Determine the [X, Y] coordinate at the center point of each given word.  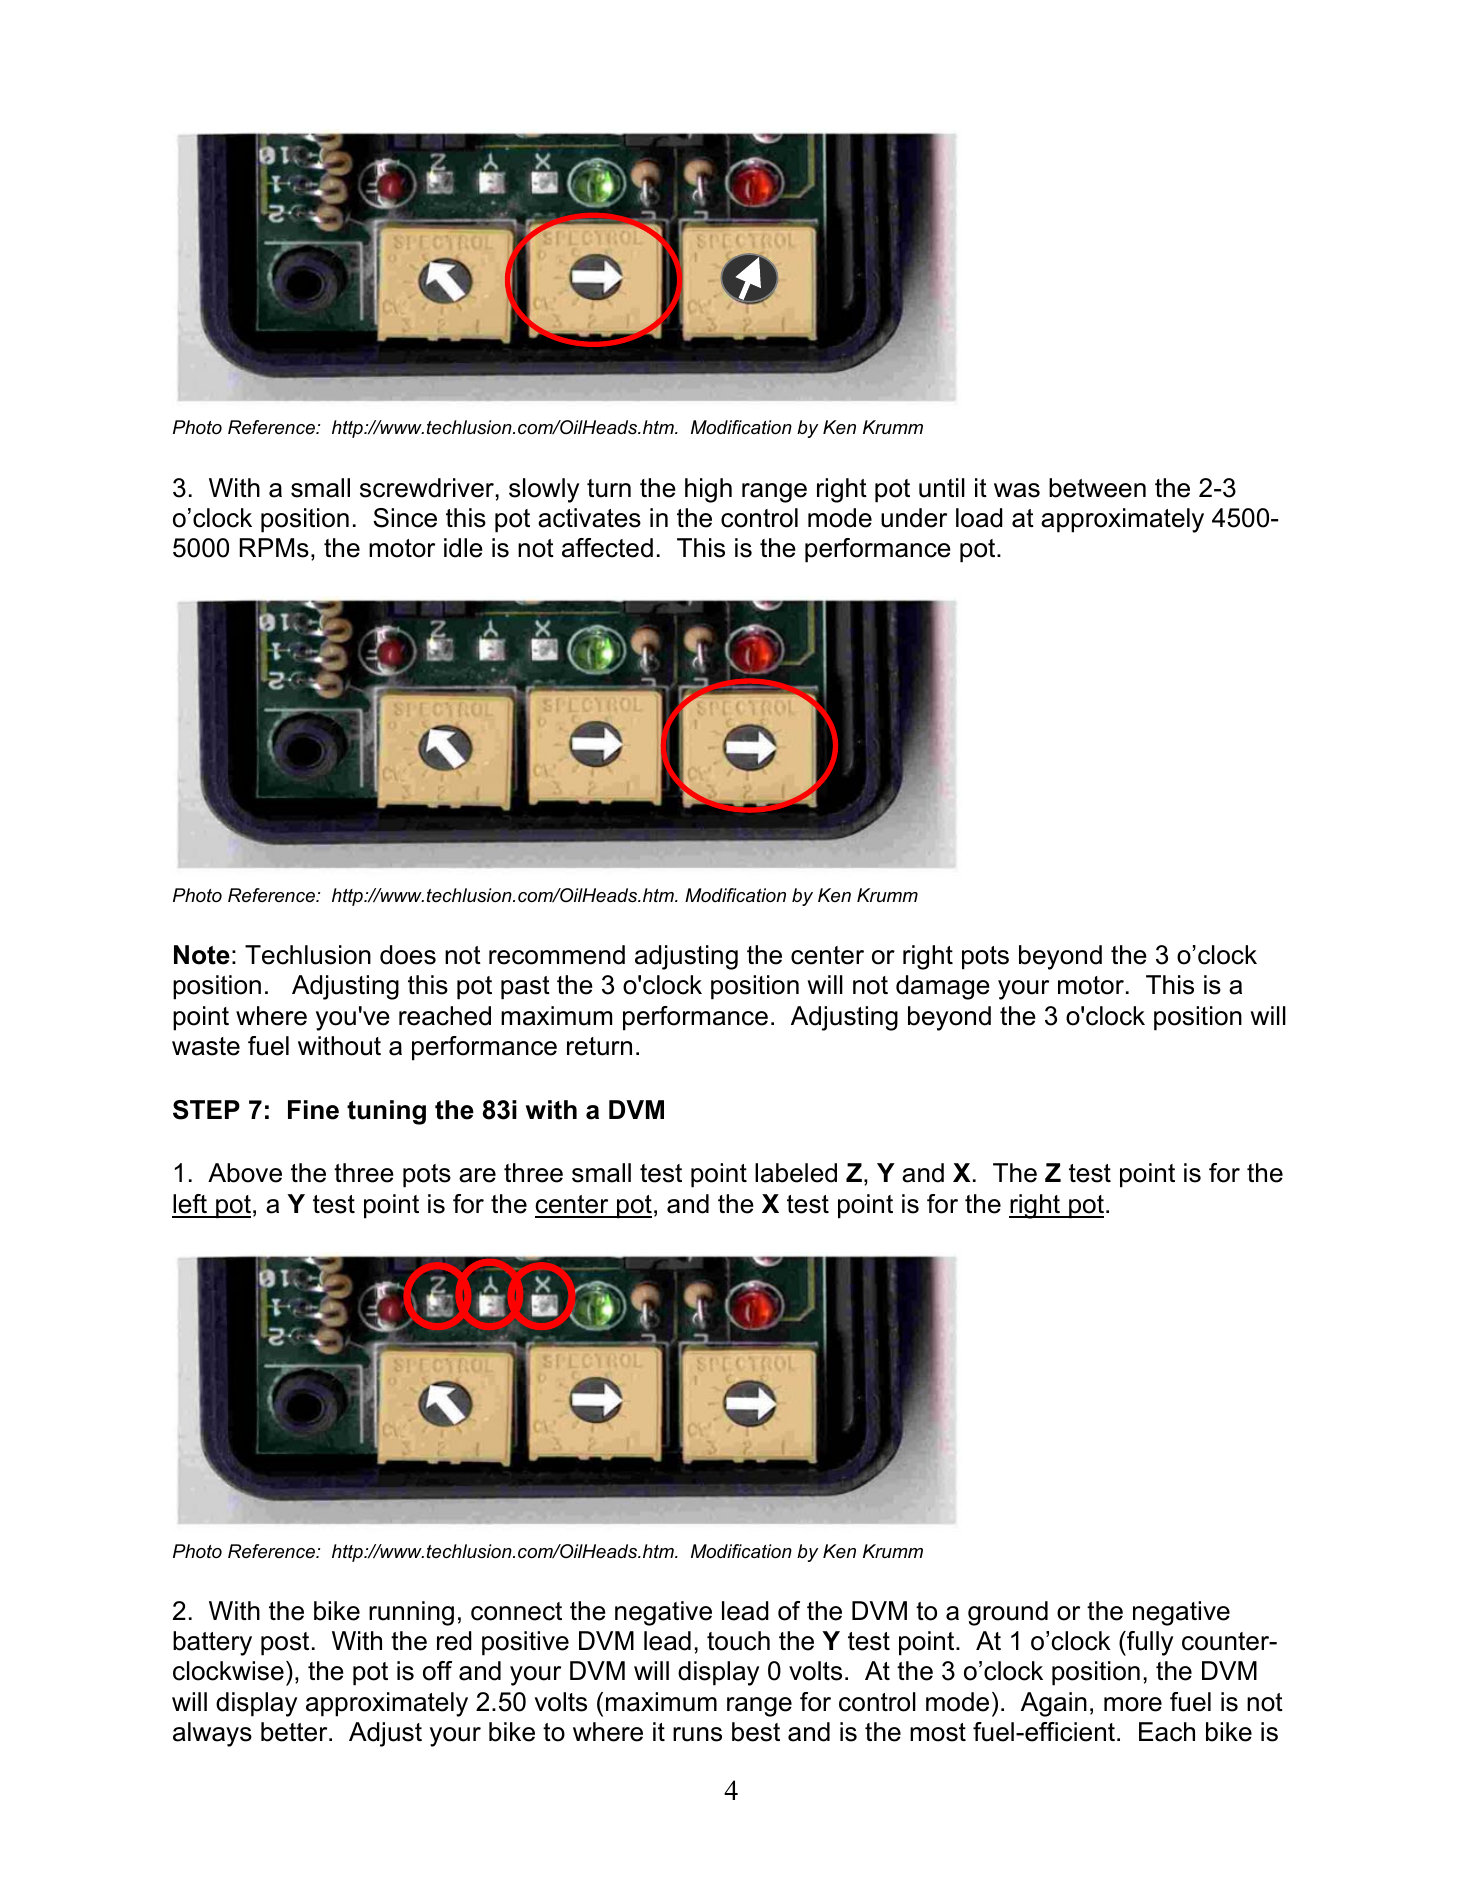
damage [943, 987]
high [708, 490]
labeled [796, 1173]
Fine [313, 1110]
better [295, 1732]
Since [405, 518]
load [979, 518]
